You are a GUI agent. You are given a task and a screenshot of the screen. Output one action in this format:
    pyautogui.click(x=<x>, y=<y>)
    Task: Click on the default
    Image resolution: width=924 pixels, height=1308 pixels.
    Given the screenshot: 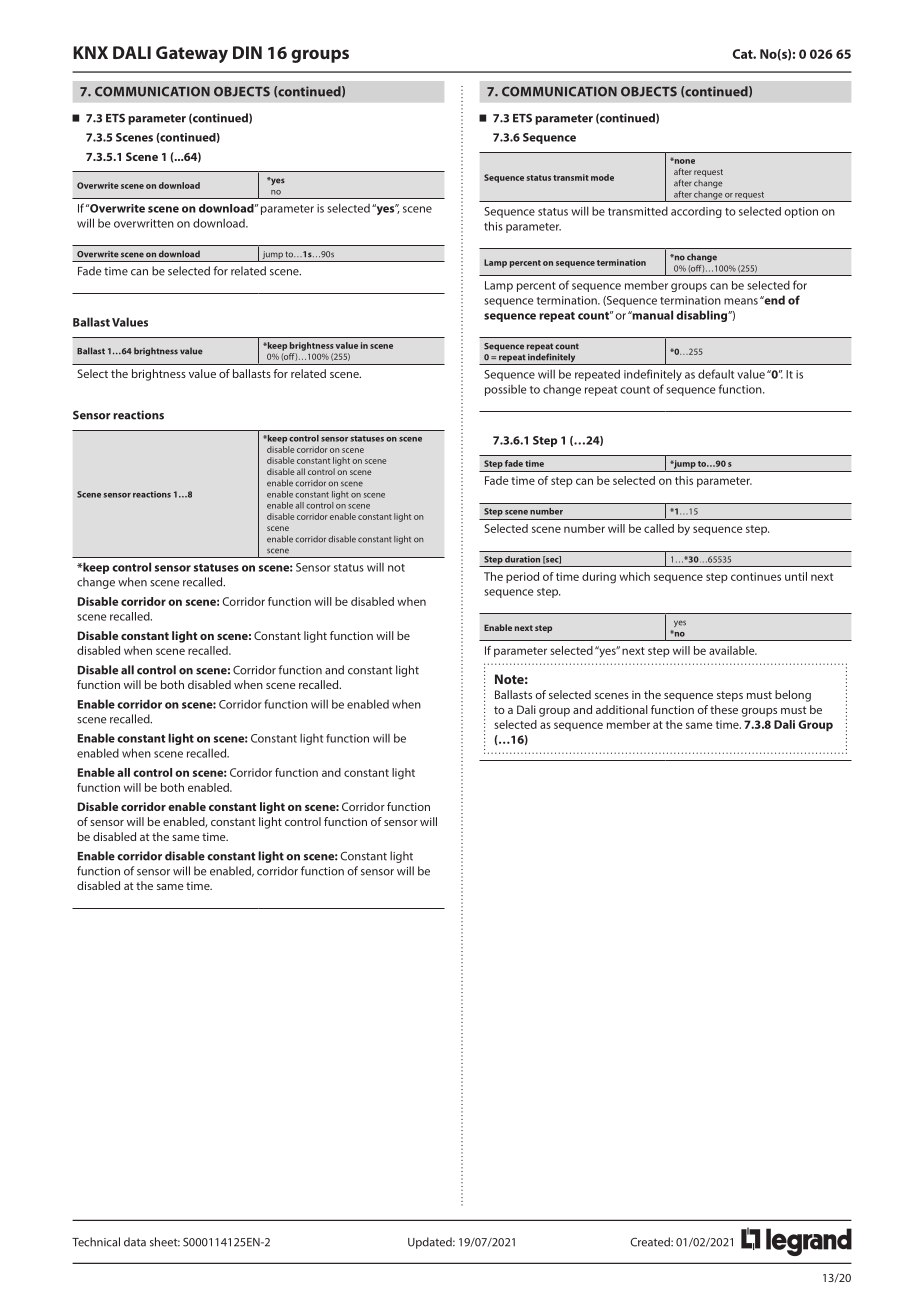 What is the action you would take?
    pyautogui.click(x=716, y=374)
